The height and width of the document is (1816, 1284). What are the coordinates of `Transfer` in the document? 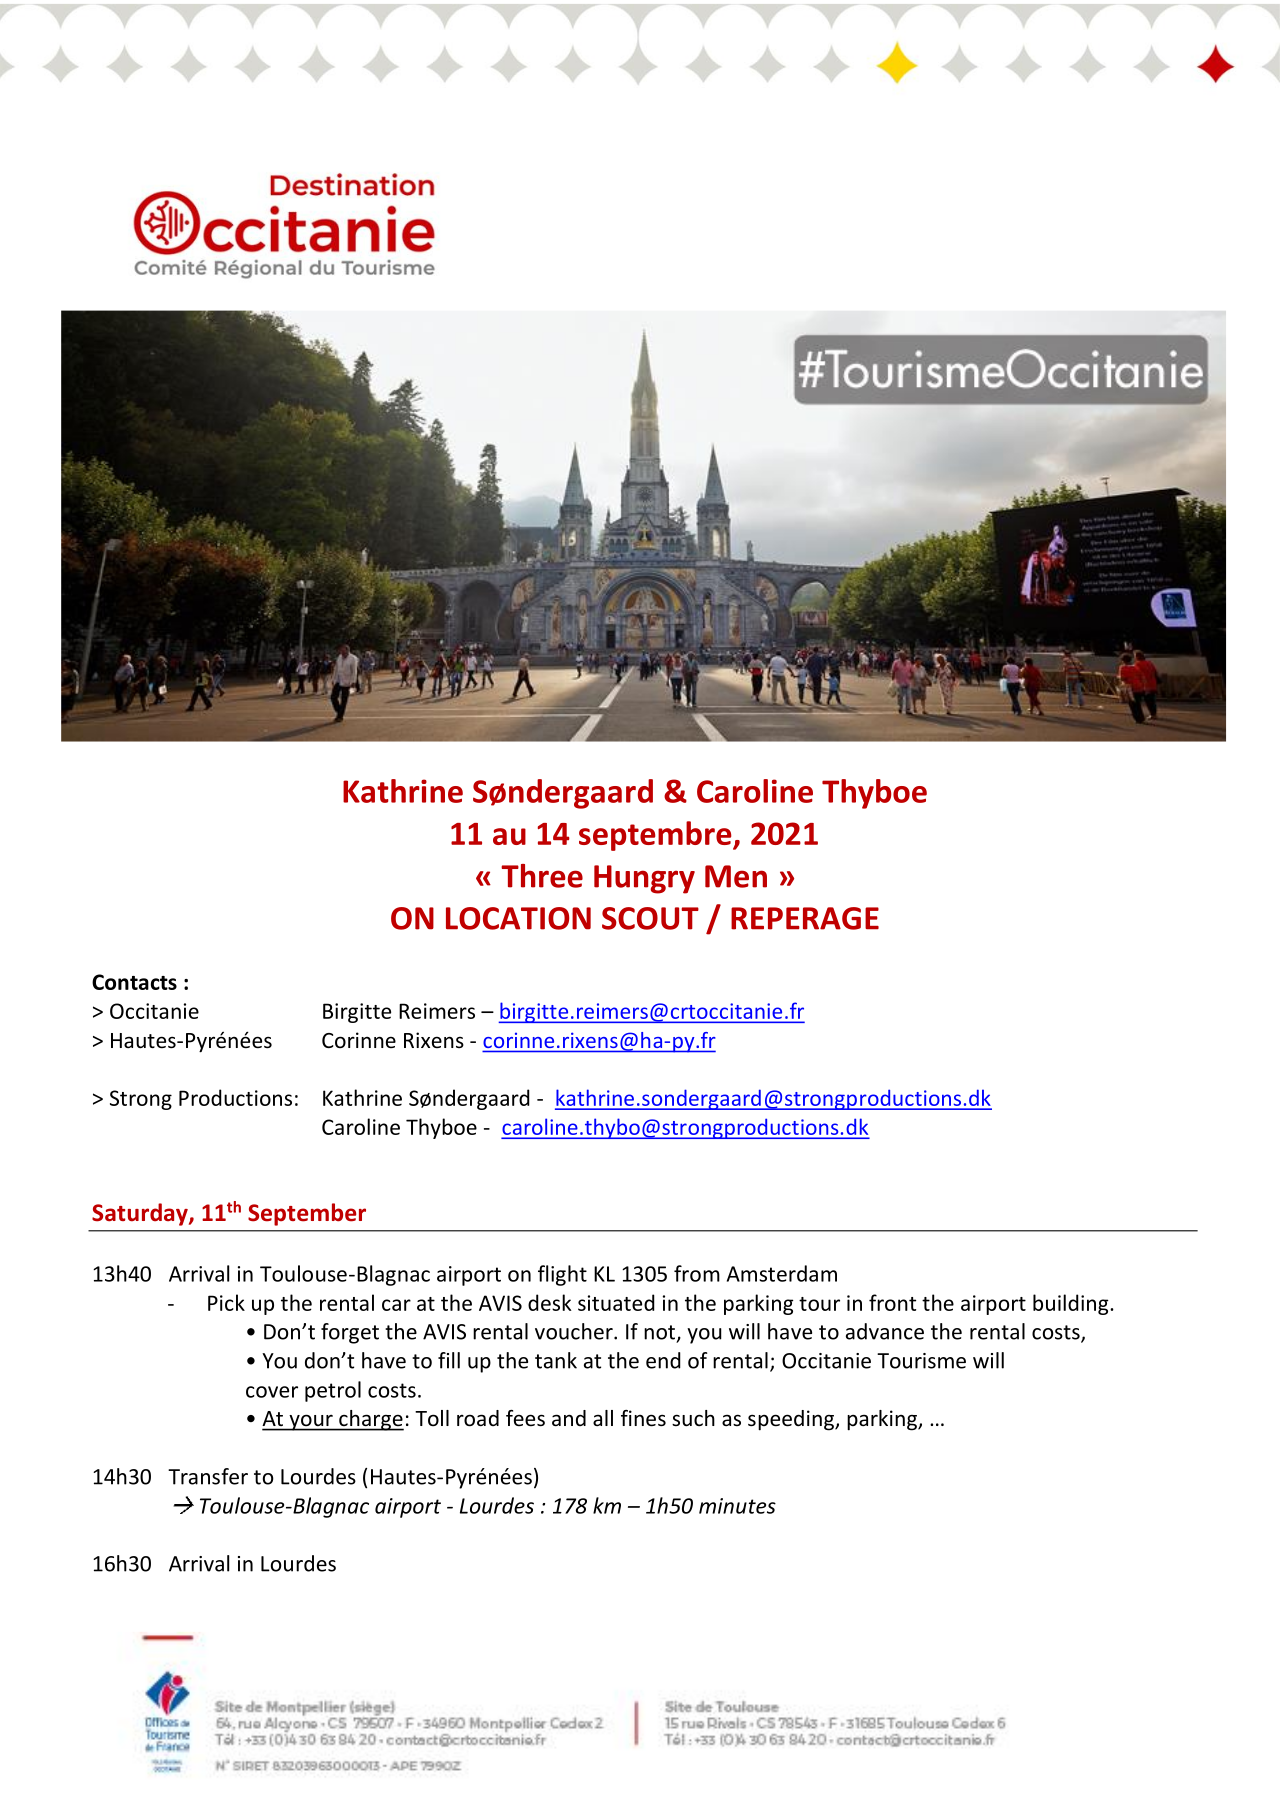 It's located at (208, 1476).
